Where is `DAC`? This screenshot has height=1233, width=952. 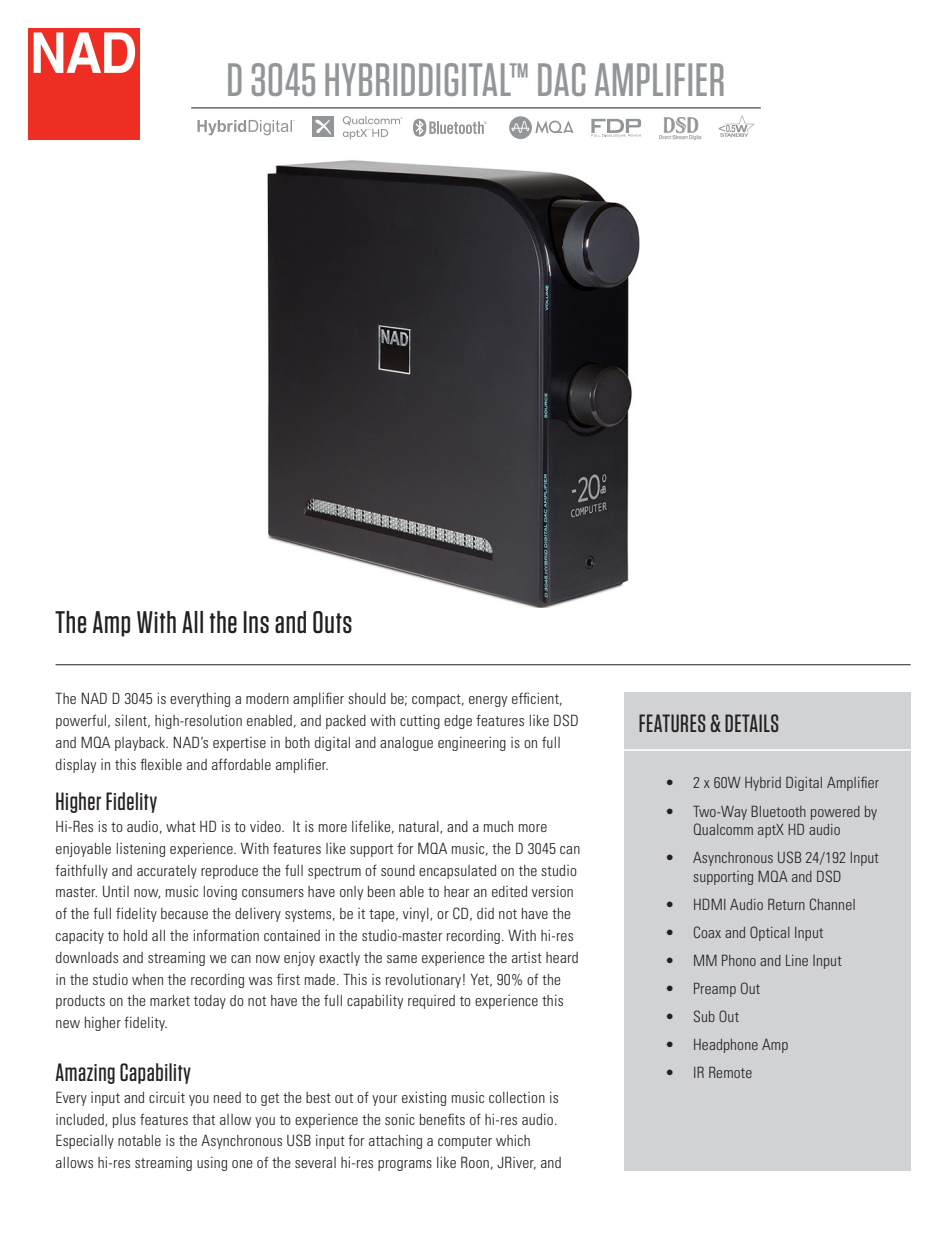
DAC is located at coordinates (561, 79).
